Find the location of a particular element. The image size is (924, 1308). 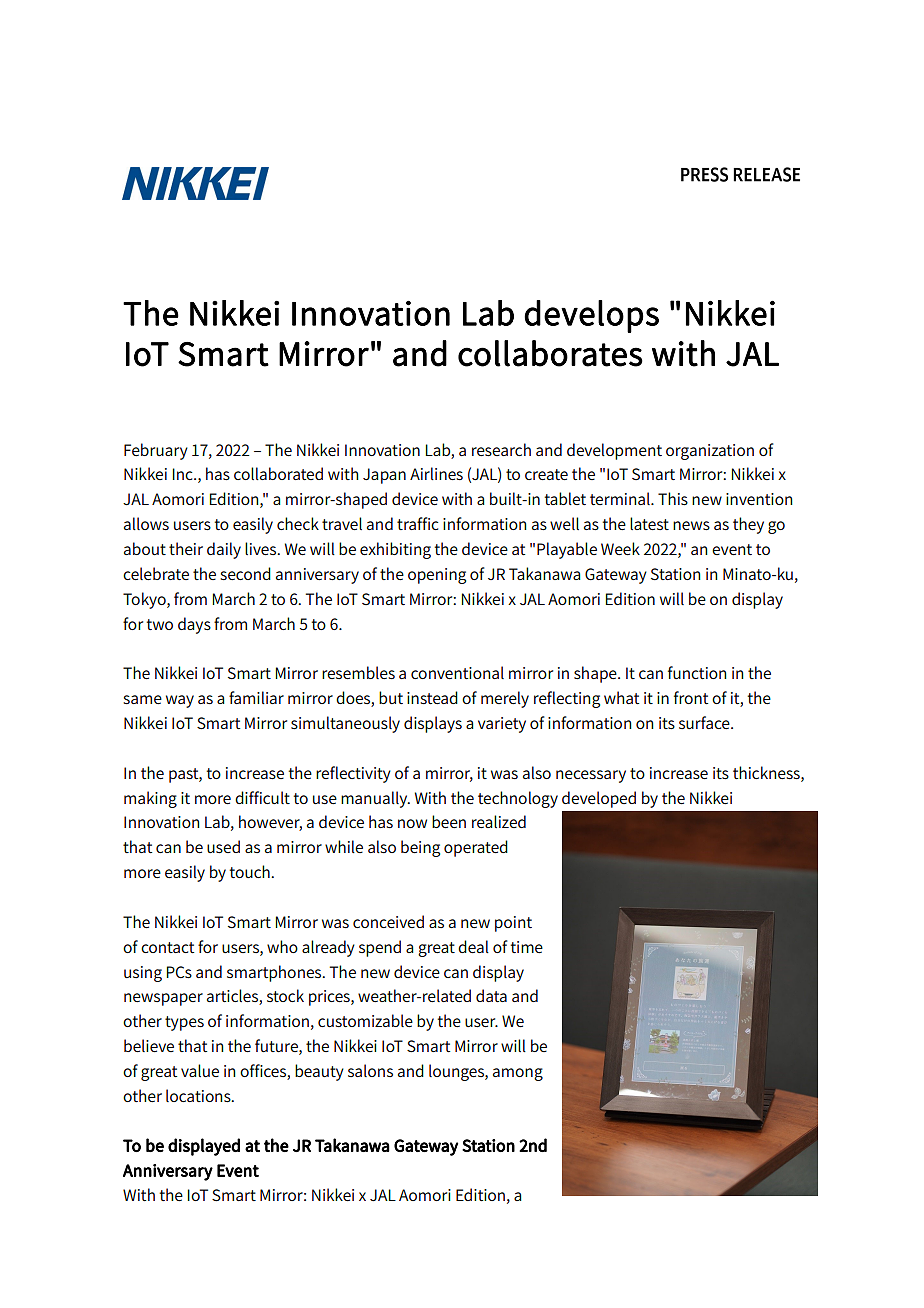

instead is located at coordinates (432, 697).
